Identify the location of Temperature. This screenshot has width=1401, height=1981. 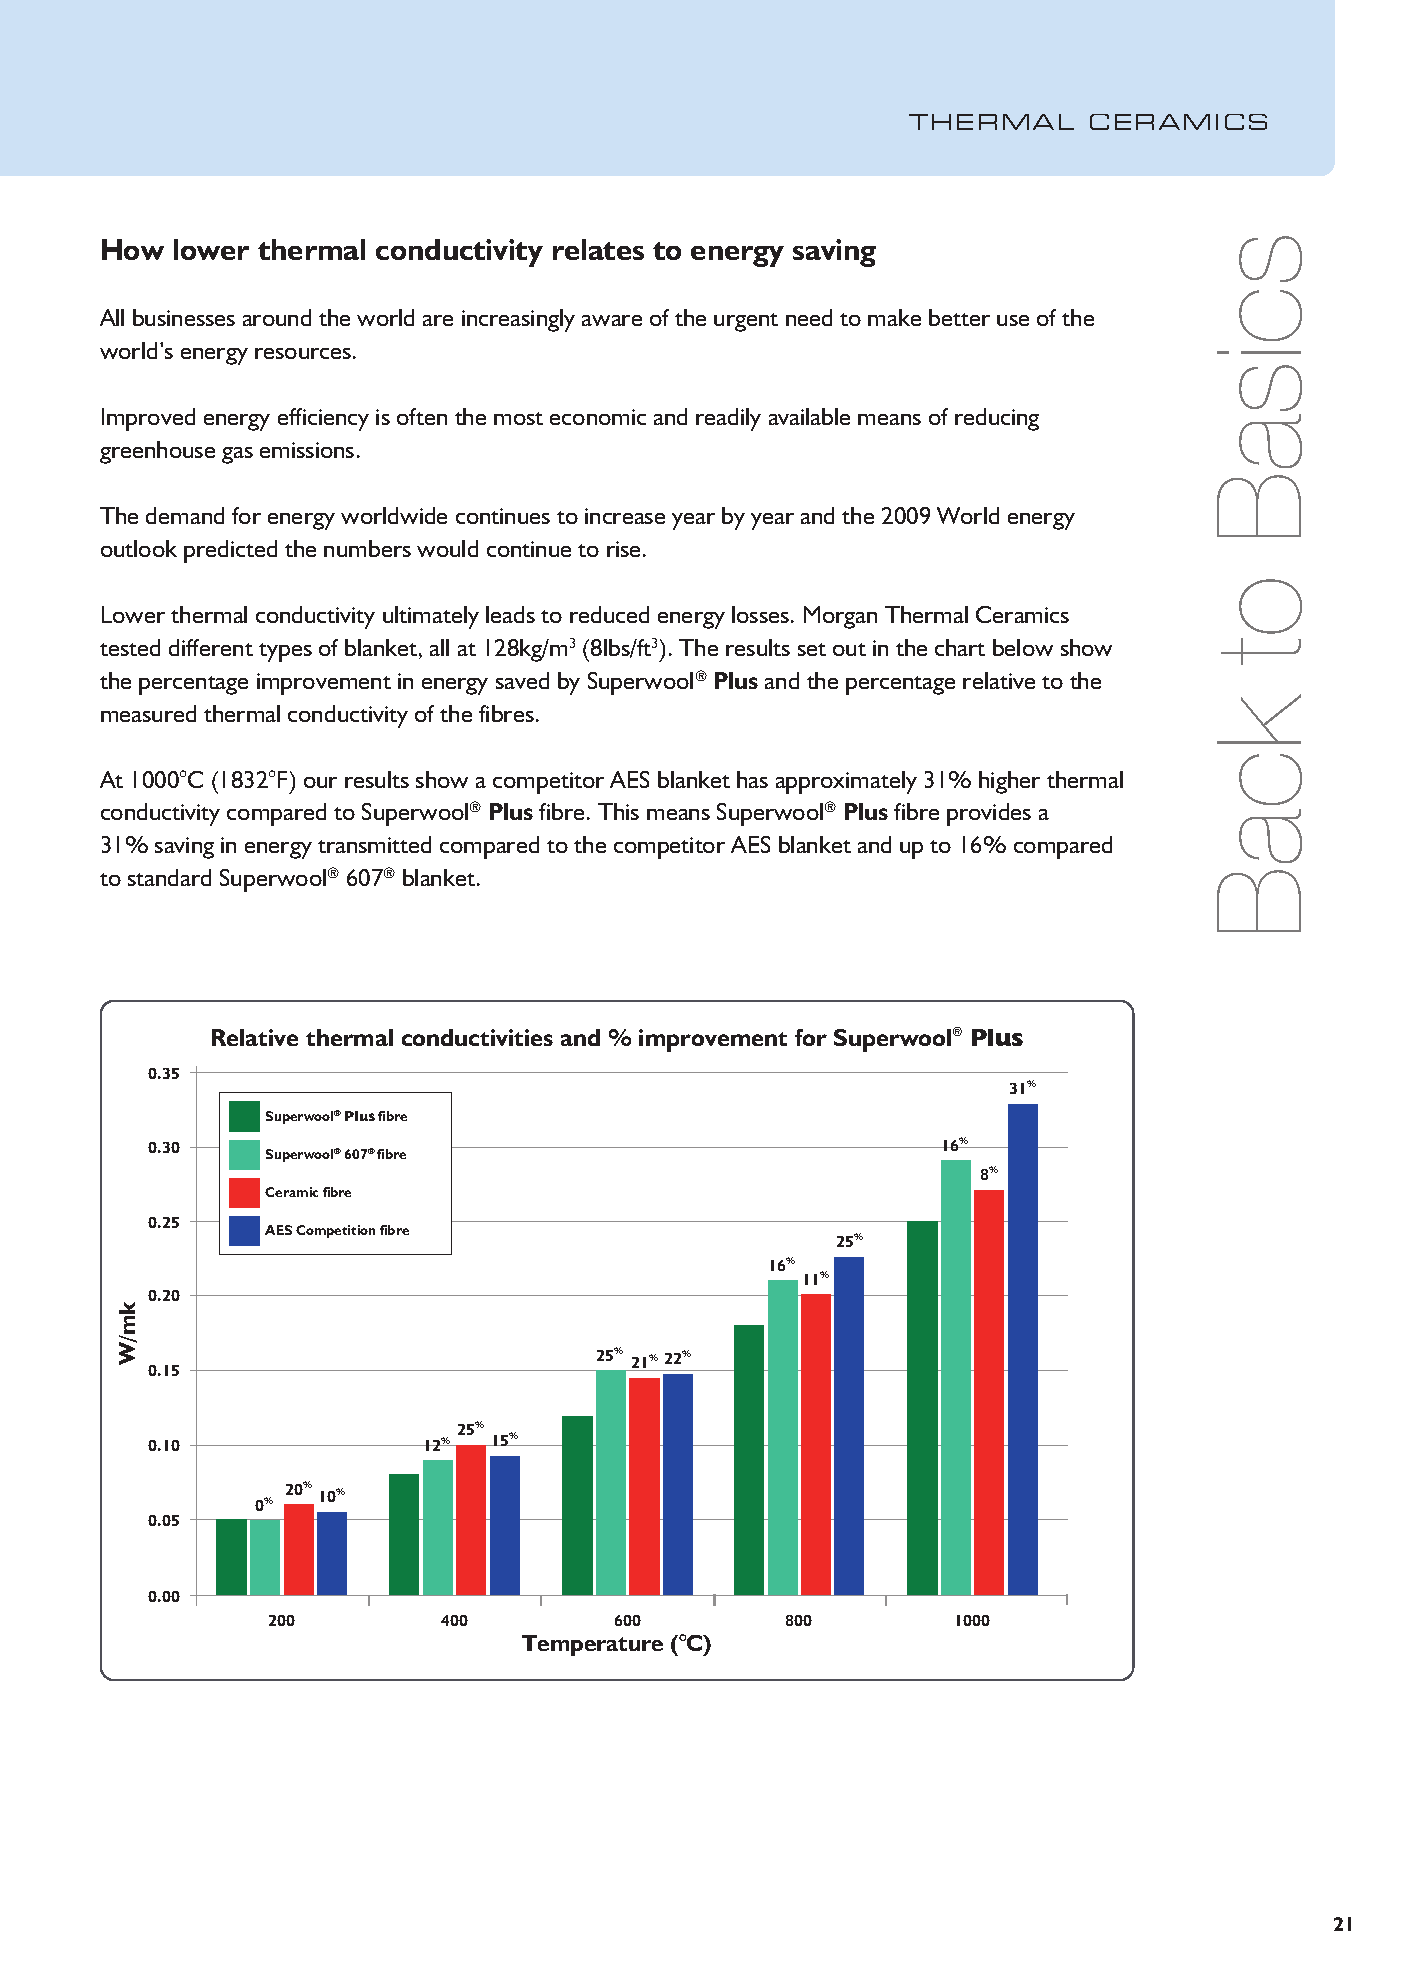
(592, 1645).
